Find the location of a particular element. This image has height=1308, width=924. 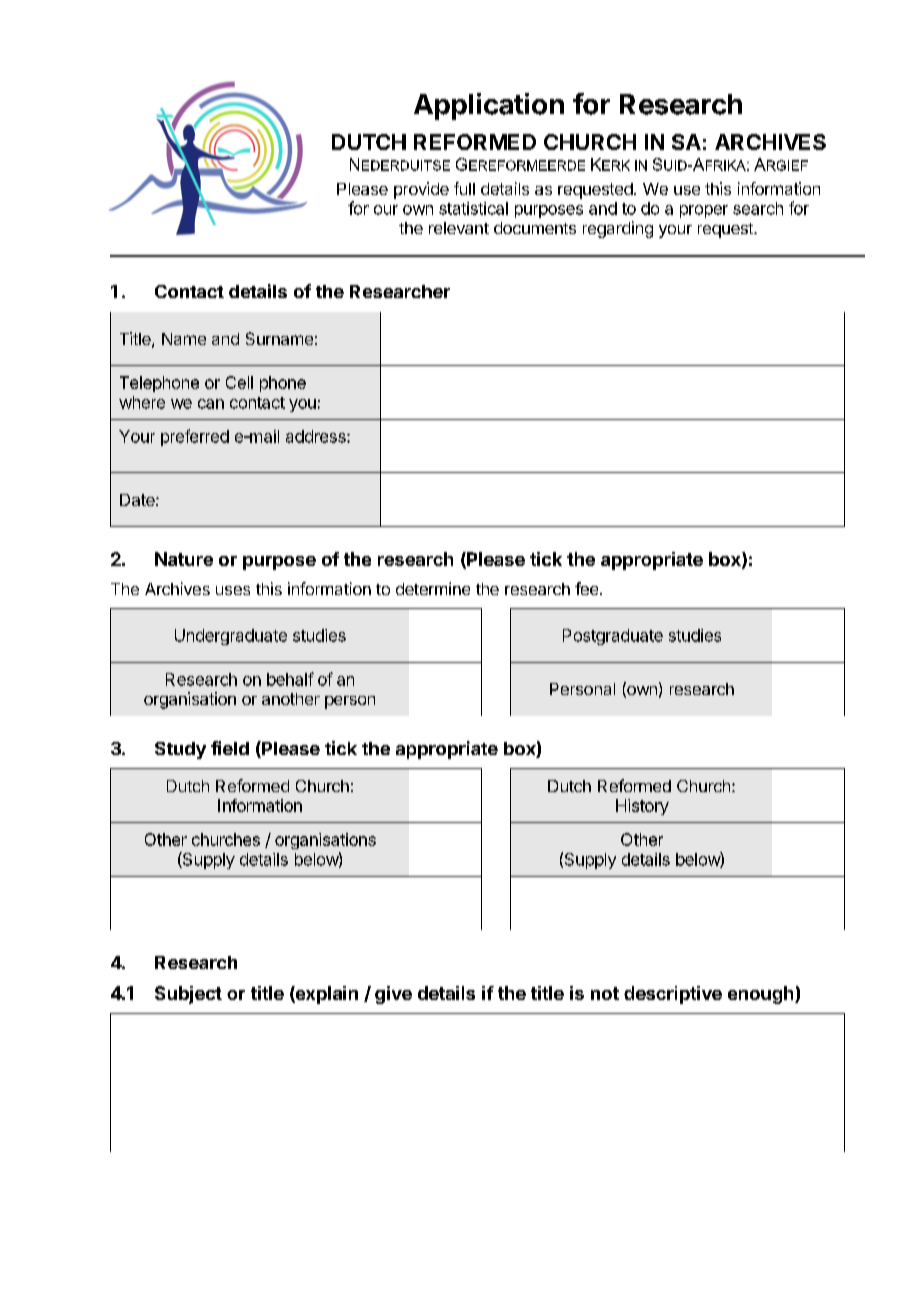

Postgraduate is located at coordinates (613, 637).
